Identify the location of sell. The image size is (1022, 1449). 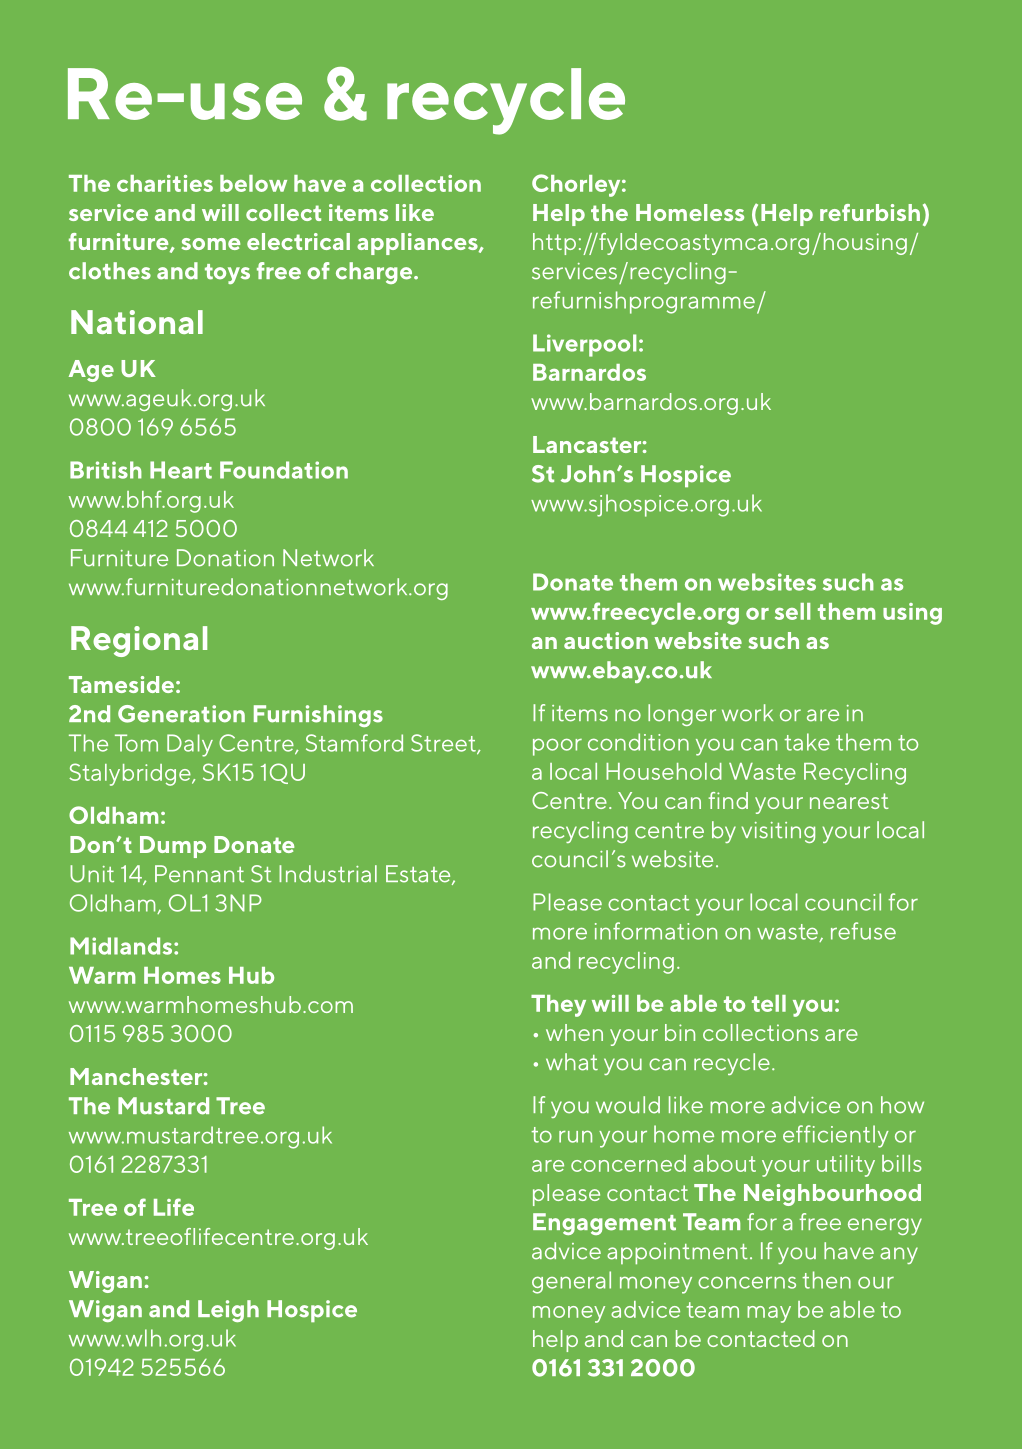
(792, 611).
